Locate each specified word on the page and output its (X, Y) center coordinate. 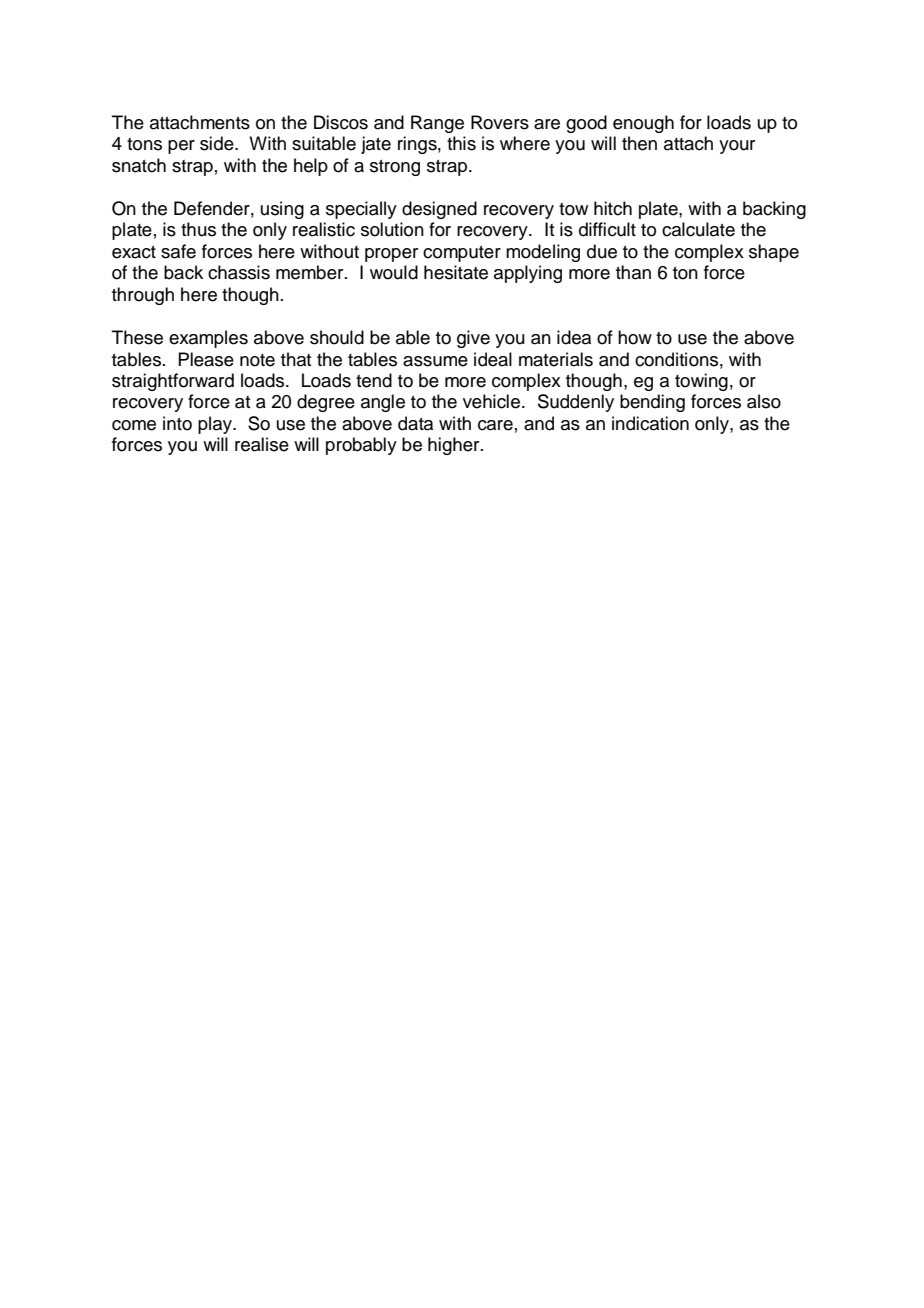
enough (643, 124)
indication (650, 423)
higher (455, 446)
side (218, 143)
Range (437, 124)
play (216, 425)
